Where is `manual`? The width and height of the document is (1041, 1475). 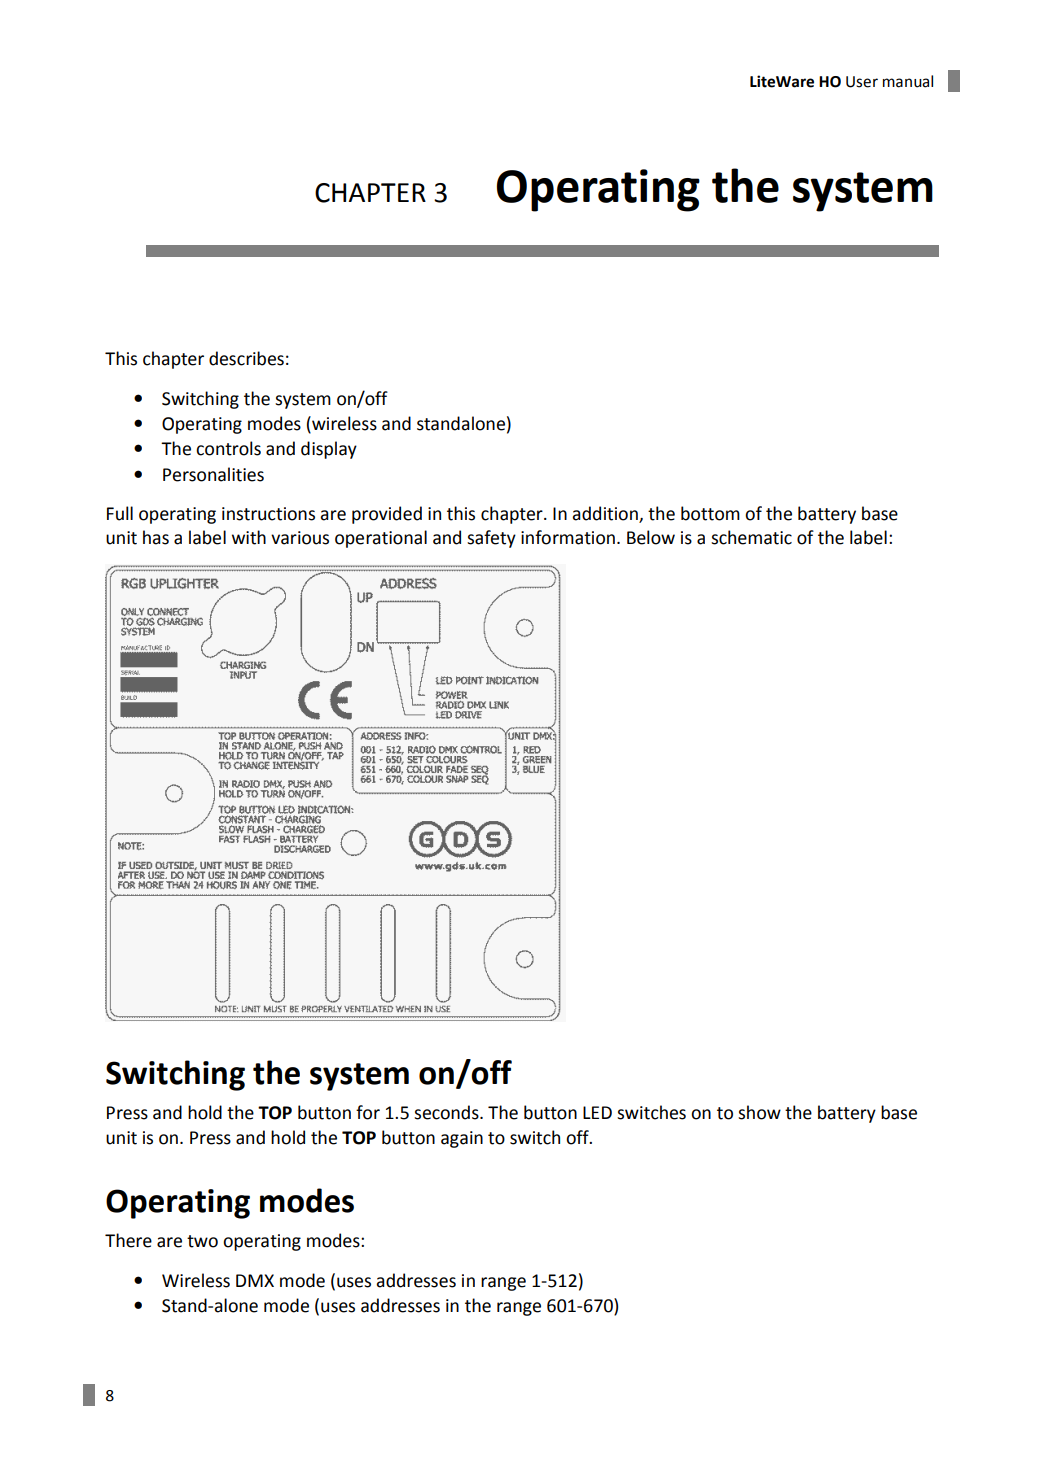 manual is located at coordinates (908, 81).
